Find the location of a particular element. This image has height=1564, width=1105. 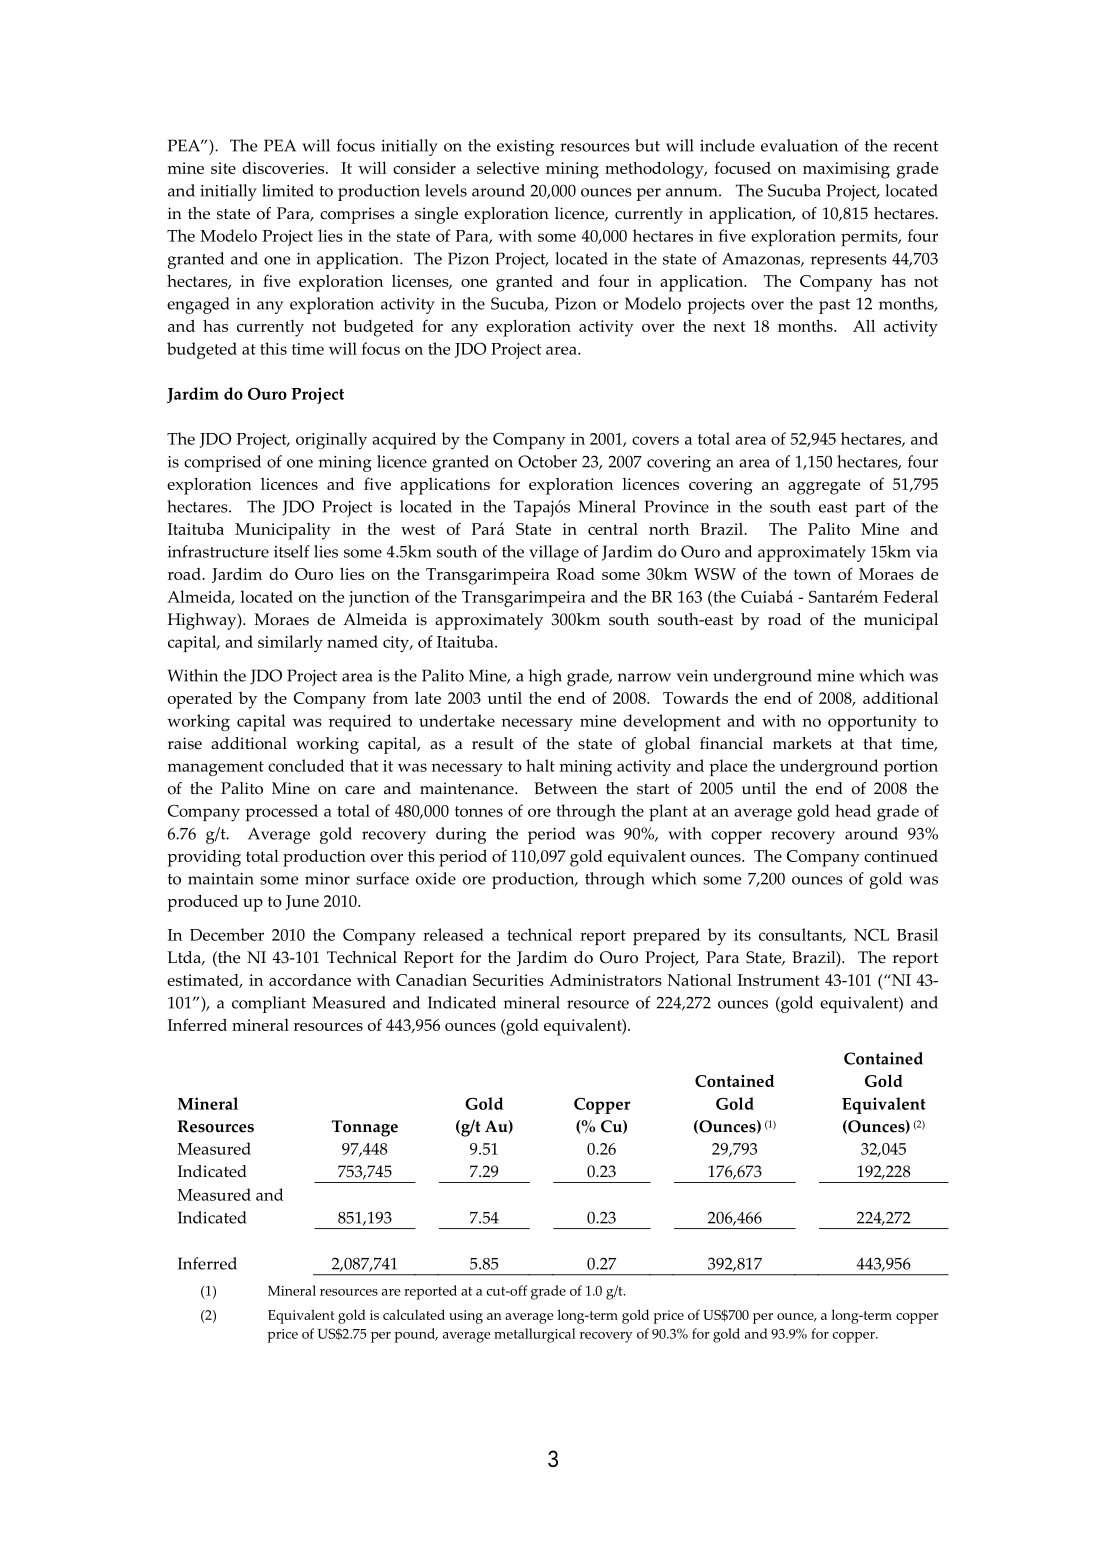

pound is located at coordinates (416, 1335).
